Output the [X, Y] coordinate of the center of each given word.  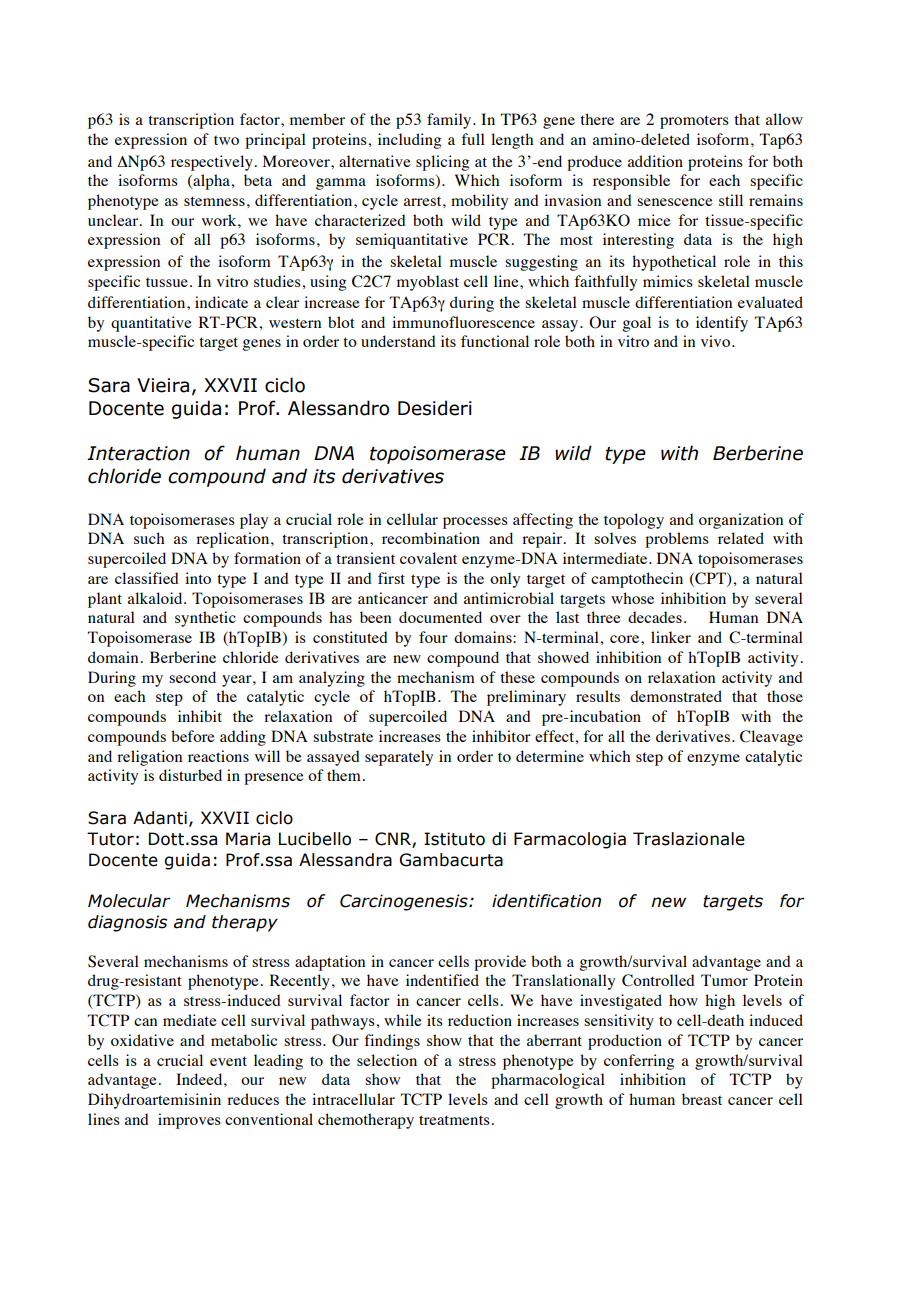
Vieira [163, 385]
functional [495, 341]
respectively [212, 163]
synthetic [205, 619]
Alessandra [345, 860]
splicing [442, 163]
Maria [248, 839]
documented [440, 617]
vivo [717, 341]
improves [189, 1121]
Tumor [724, 980]
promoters [694, 122]
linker [671, 637]
